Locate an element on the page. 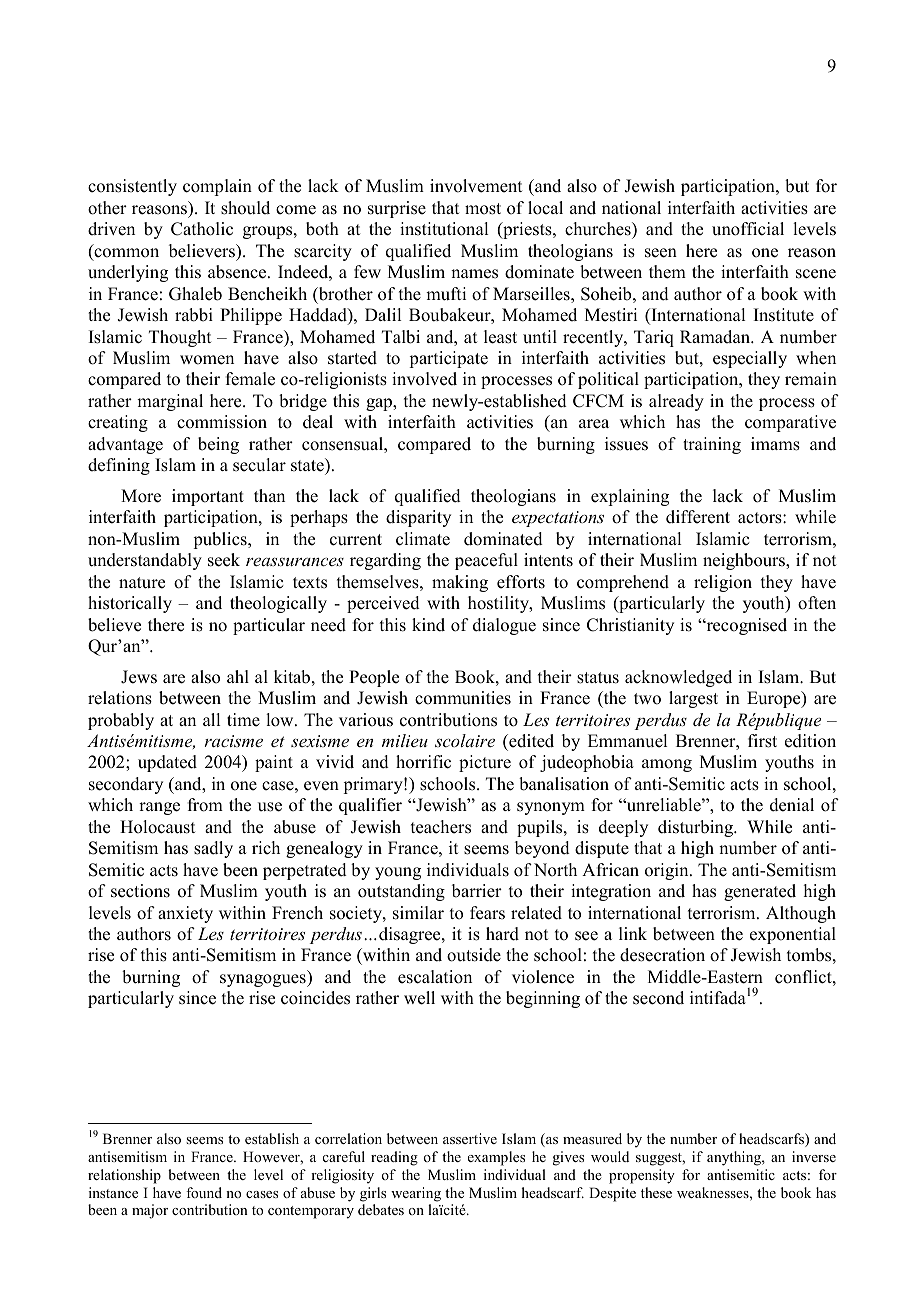 This document has width=924, height=1308. most is located at coordinates (483, 209).
